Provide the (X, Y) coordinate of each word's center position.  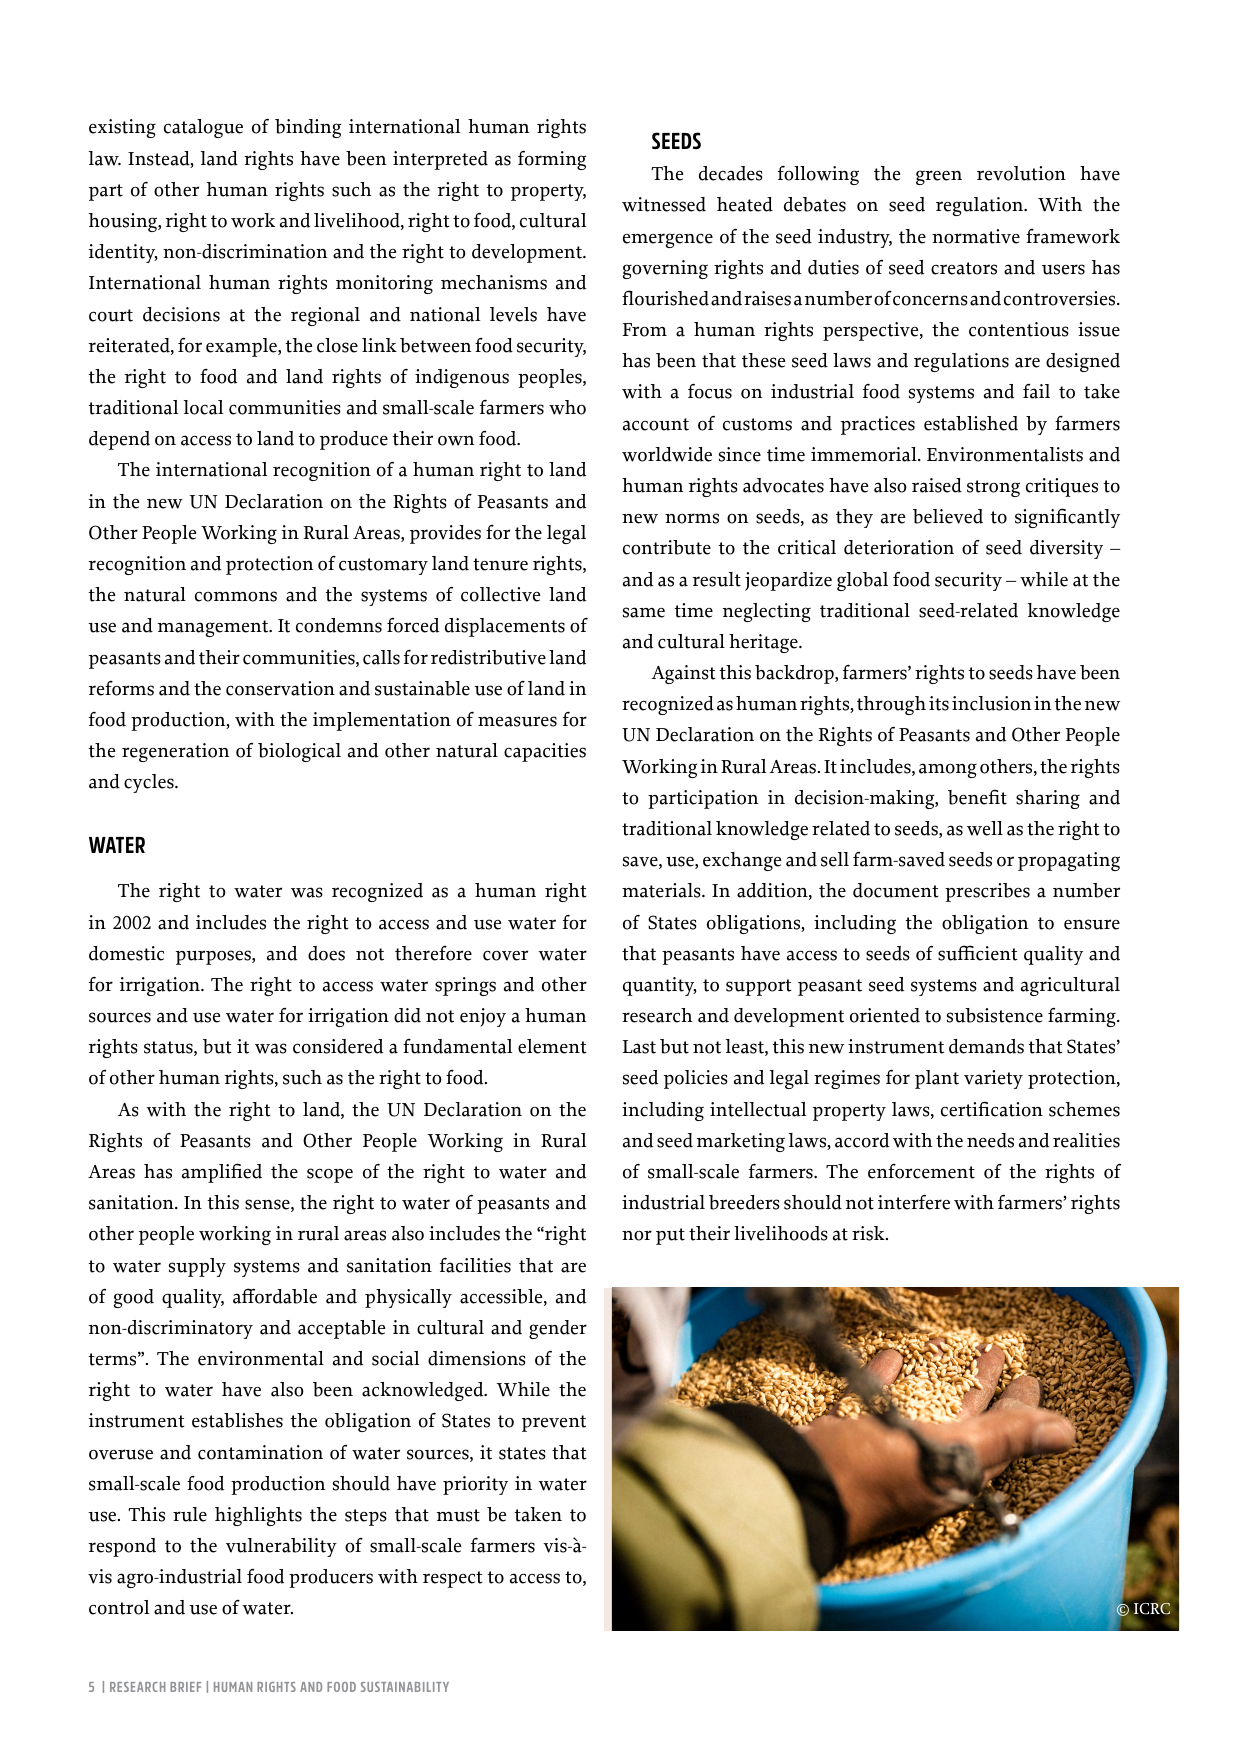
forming (552, 160)
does (326, 953)
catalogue (203, 128)
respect (453, 1579)
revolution (1021, 173)
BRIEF (185, 1687)
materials (662, 890)
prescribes (987, 892)
